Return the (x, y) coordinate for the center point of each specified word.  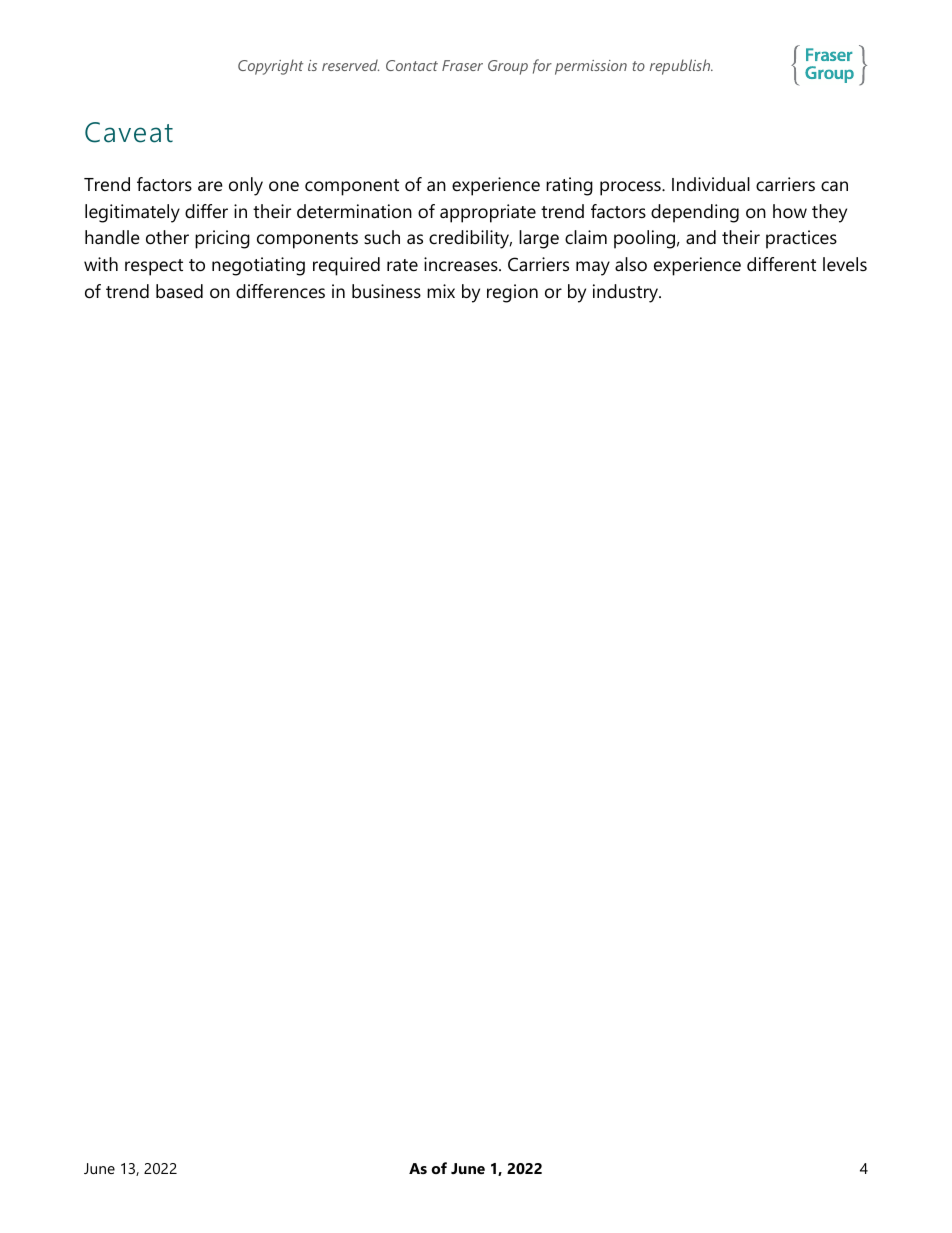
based (179, 291)
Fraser (462, 65)
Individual (711, 184)
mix (441, 291)
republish (681, 67)
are (210, 186)
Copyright (270, 67)
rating (569, 186)
